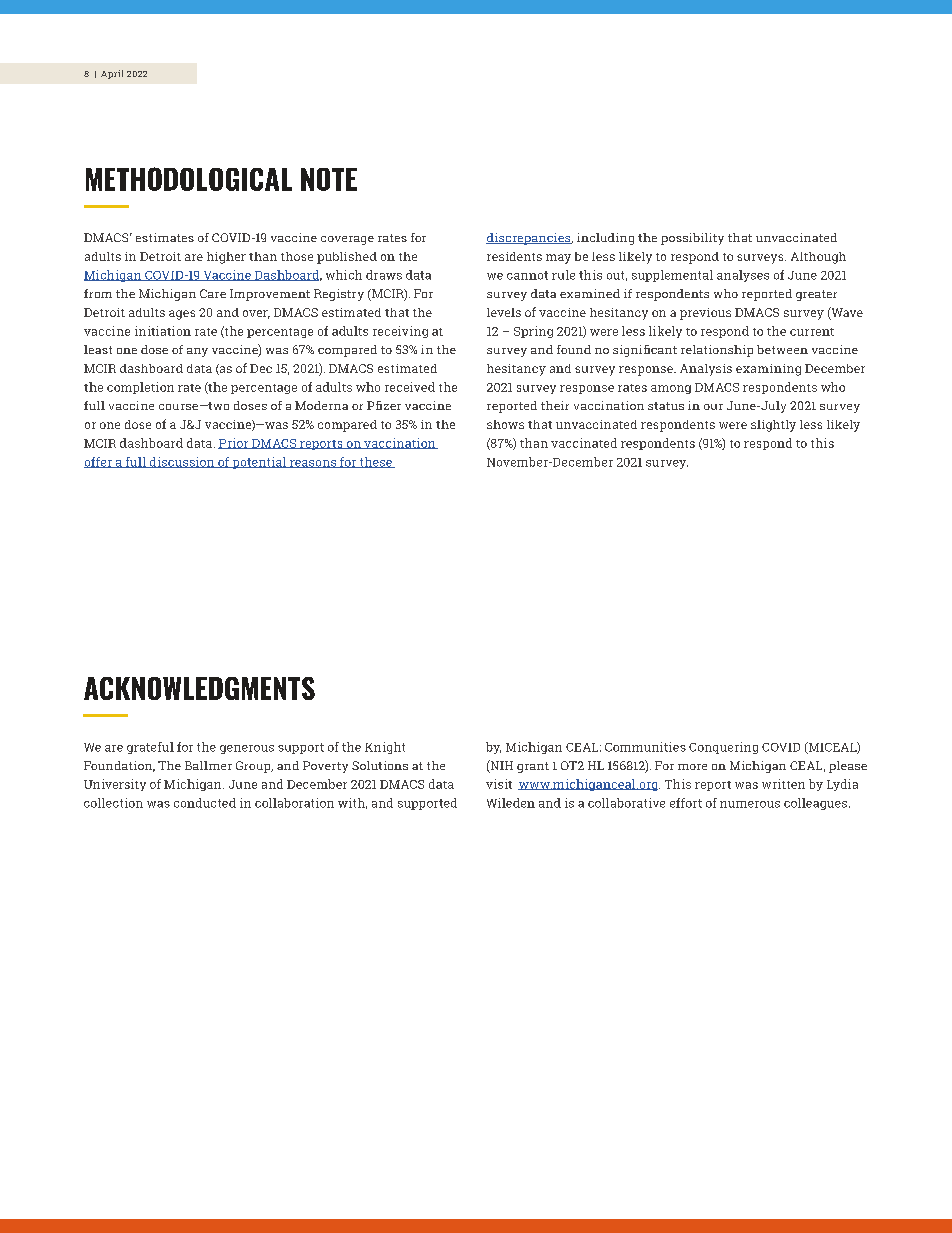  What do you see at coordinates (199, 688) in the screenshot?
I see `ACKNOWLEDGMENTS` at bounding box center [199, 688].
